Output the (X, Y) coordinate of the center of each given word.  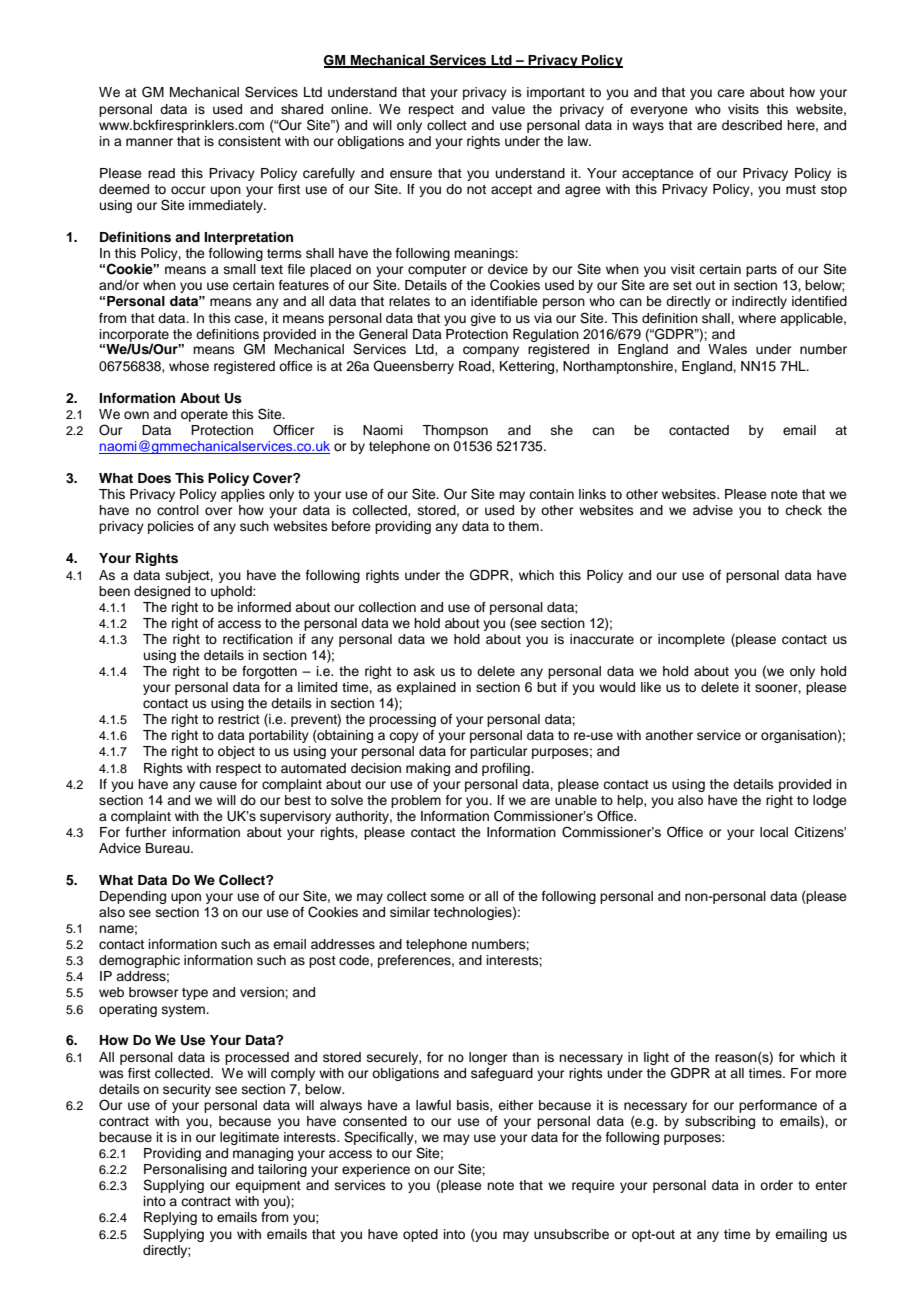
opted (420, 1235)
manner (149, 142)
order (776, 1185)
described (752, 125)
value (508, 109)
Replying (170, 1218)
